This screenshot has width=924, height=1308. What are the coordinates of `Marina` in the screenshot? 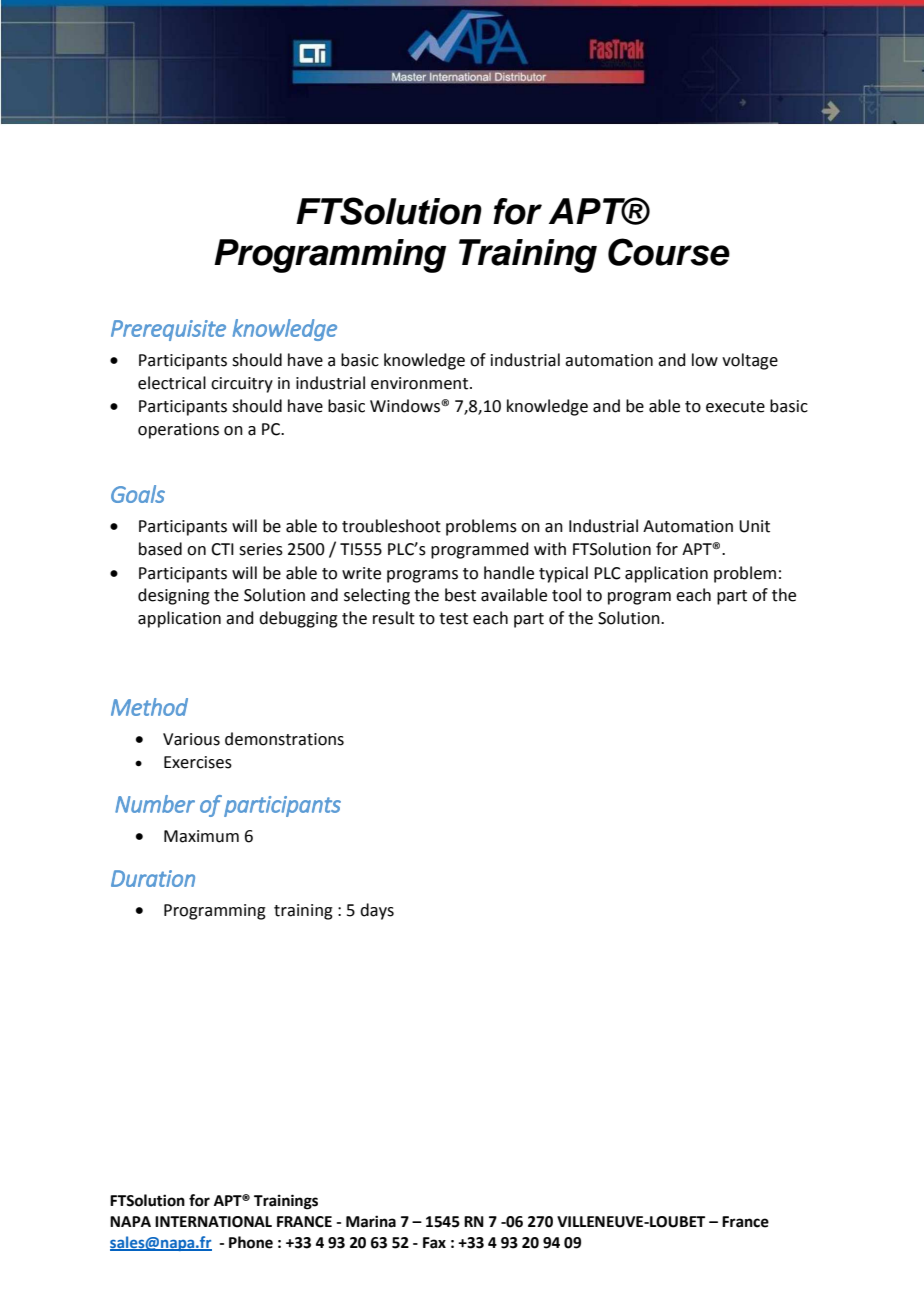 It's located at (371, 1221).
